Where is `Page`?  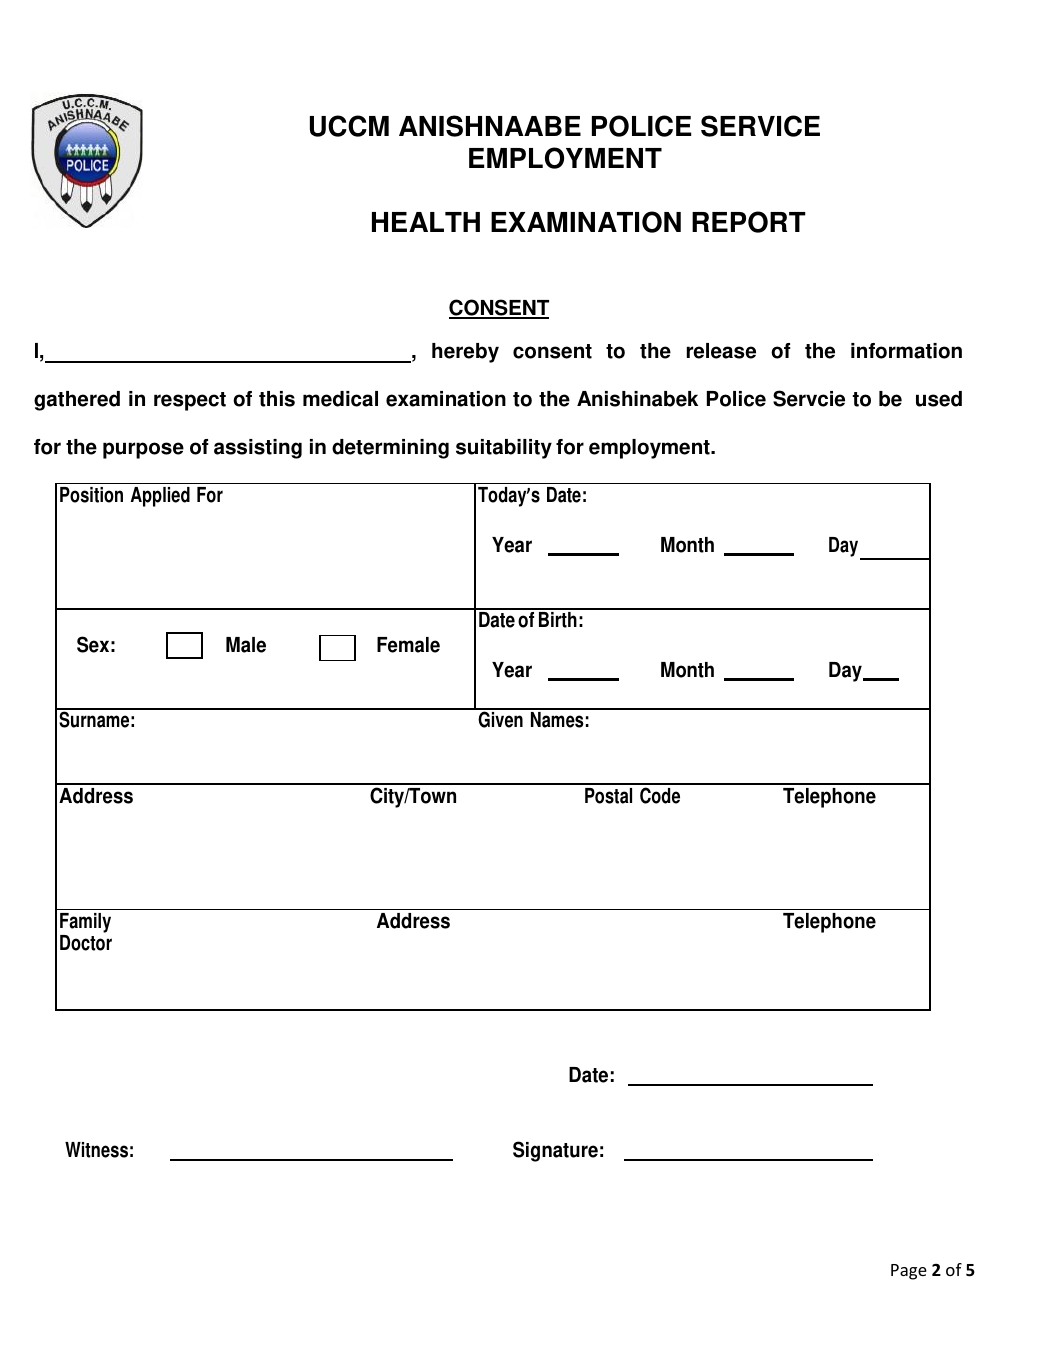
Page is located at coordinates (909, 1272).
